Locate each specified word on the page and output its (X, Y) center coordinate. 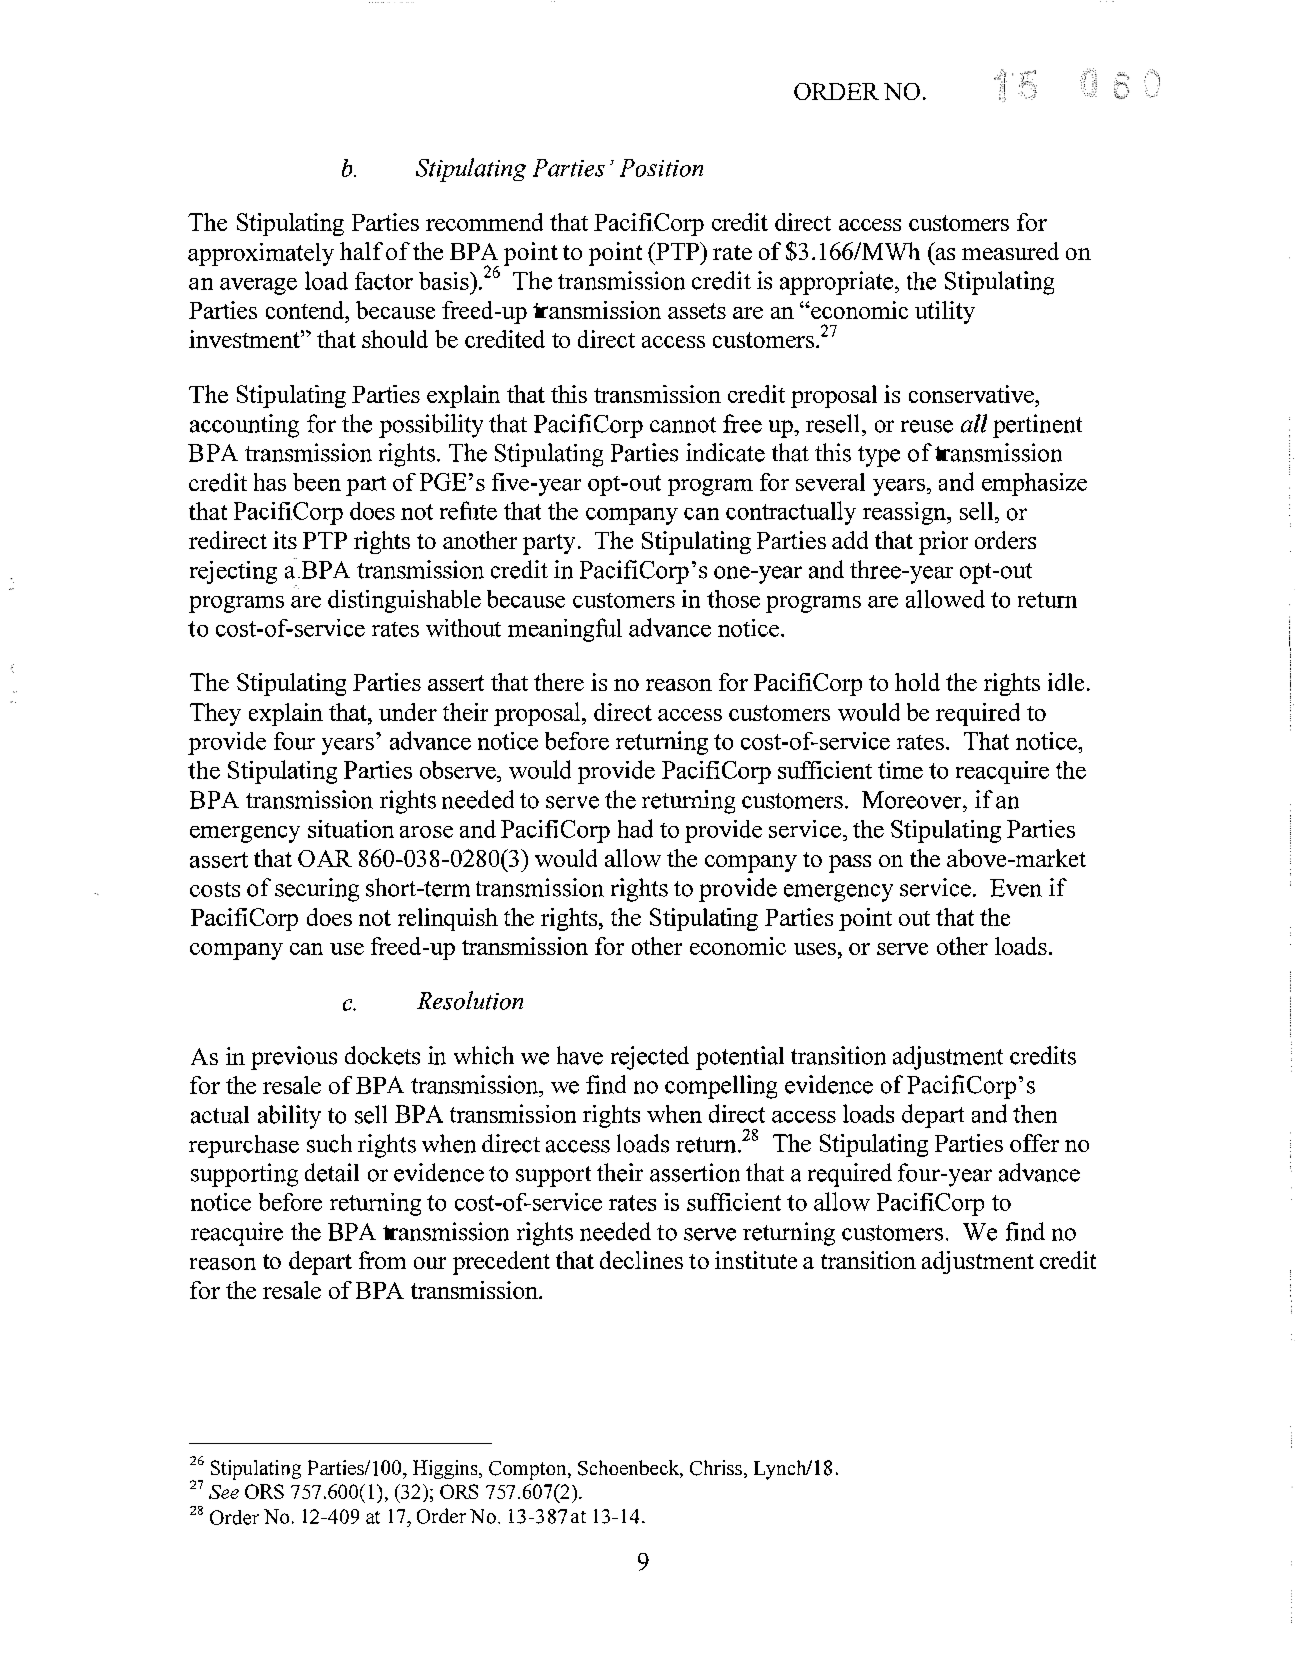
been (317, 482)
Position (661, 168)
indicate (725, 452)
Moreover (913, 800)
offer (1034, 1143)
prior (943, 543)
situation (351, 829)
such (329, 1143)
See (224, 1492)
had (635, 828)
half (361, 251)
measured (1010, 251)
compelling (721, 1087)
